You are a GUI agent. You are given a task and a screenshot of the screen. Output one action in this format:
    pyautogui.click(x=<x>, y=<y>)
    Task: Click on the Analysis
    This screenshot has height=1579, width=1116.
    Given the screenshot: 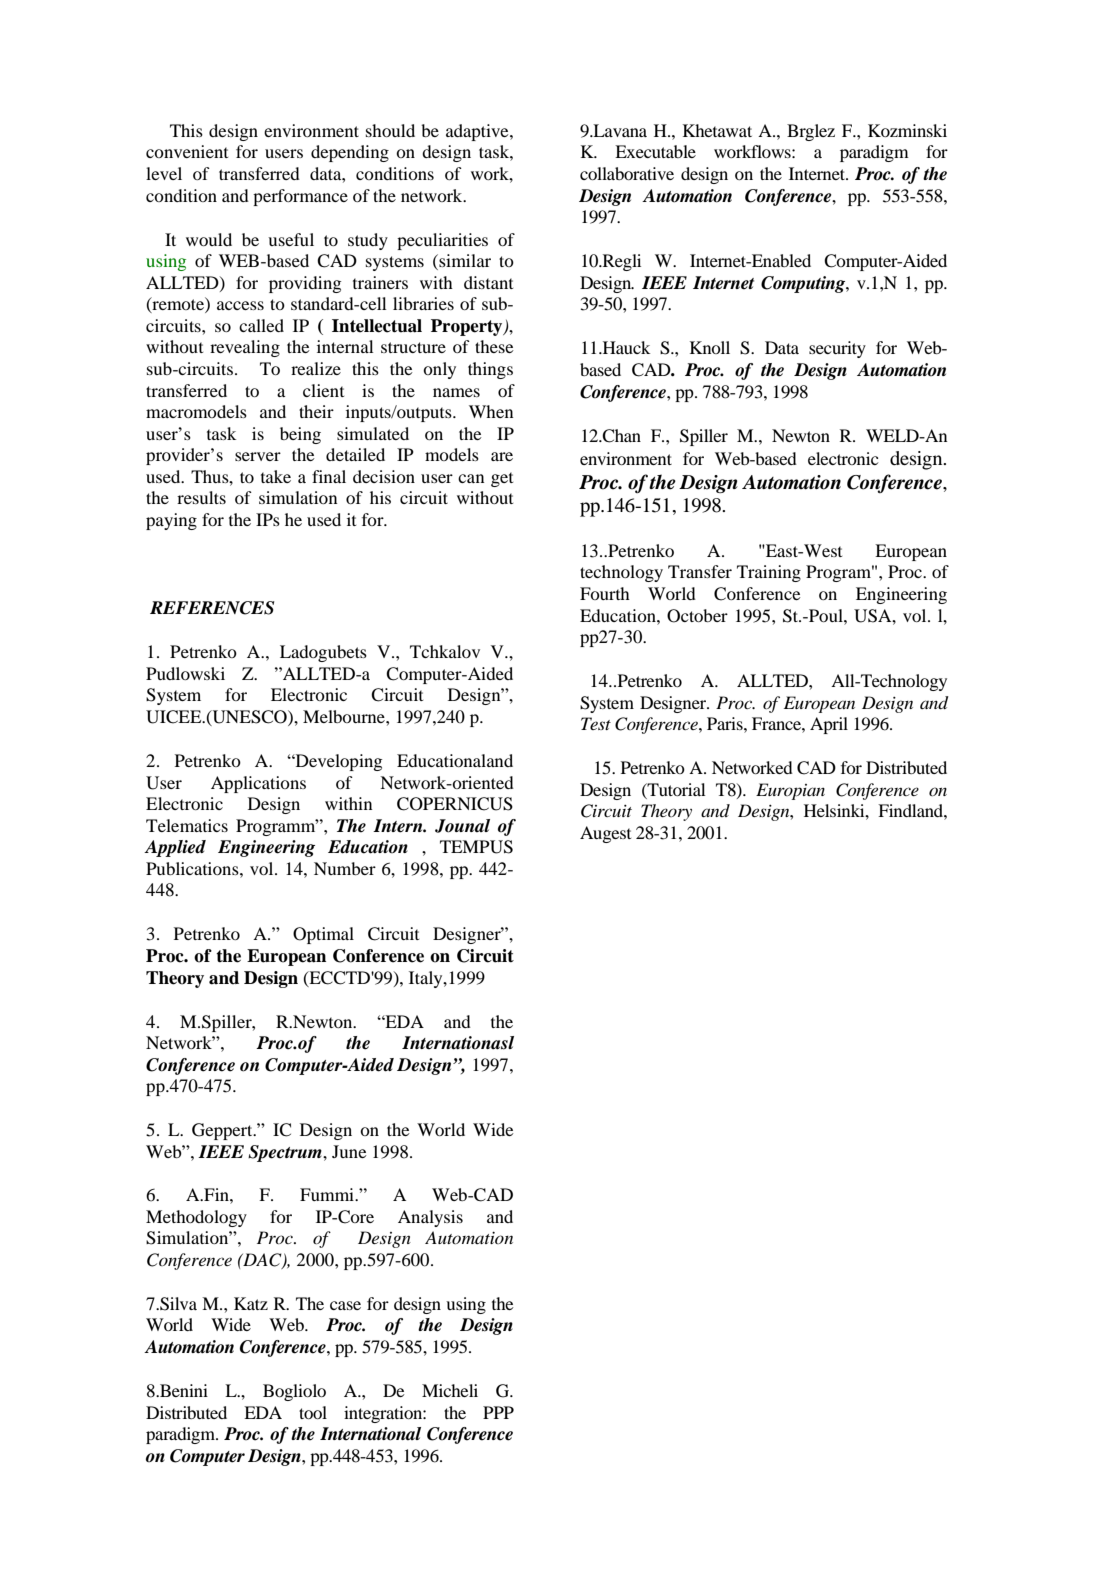 What is the action you would take?
    pyautogui.click(x=430, y=1218)
